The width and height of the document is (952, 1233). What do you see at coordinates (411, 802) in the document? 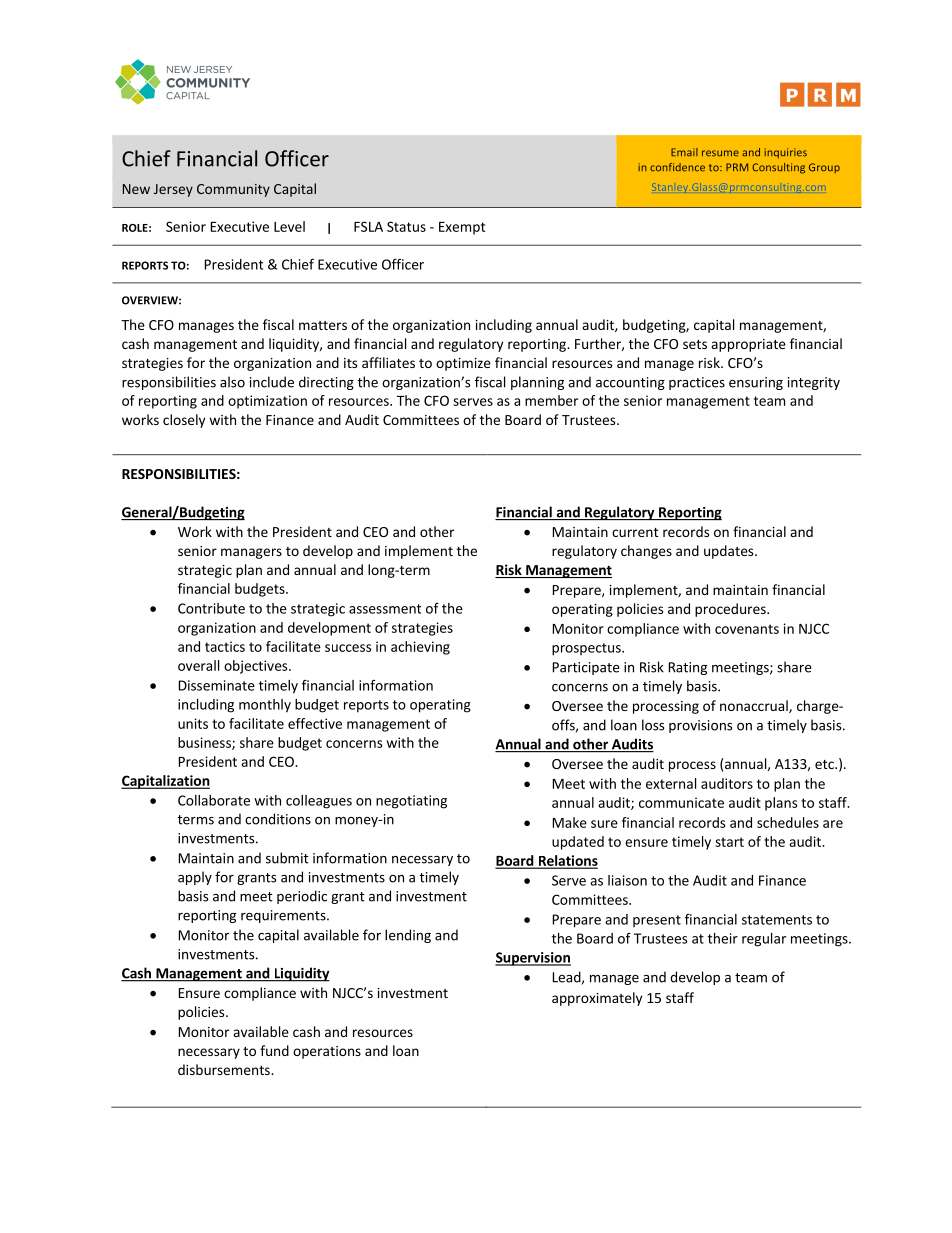
I see `negotiating` at bounding box center [411, 802].
